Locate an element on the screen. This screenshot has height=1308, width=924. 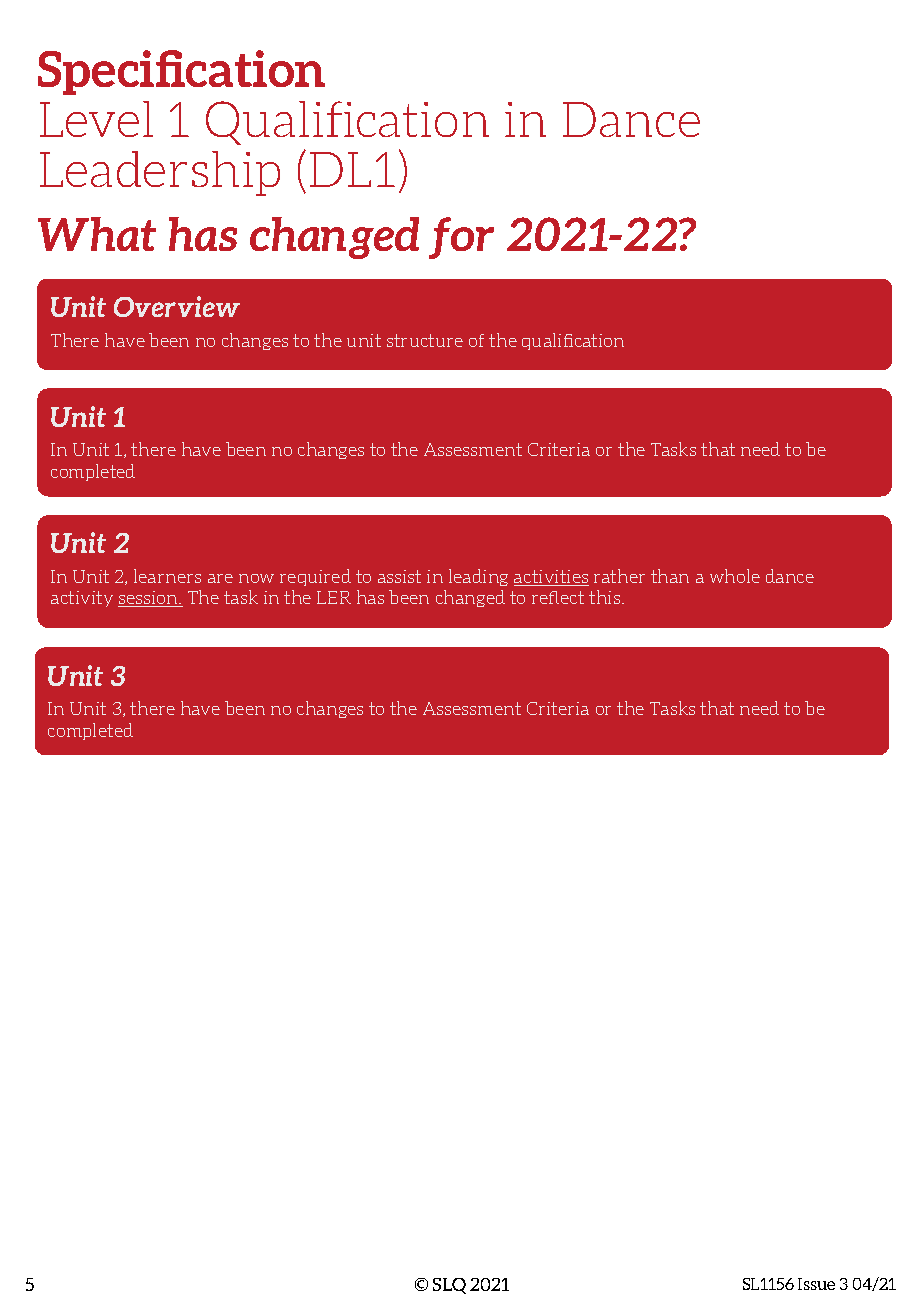
Specification is located at coordinates (181, 72).
